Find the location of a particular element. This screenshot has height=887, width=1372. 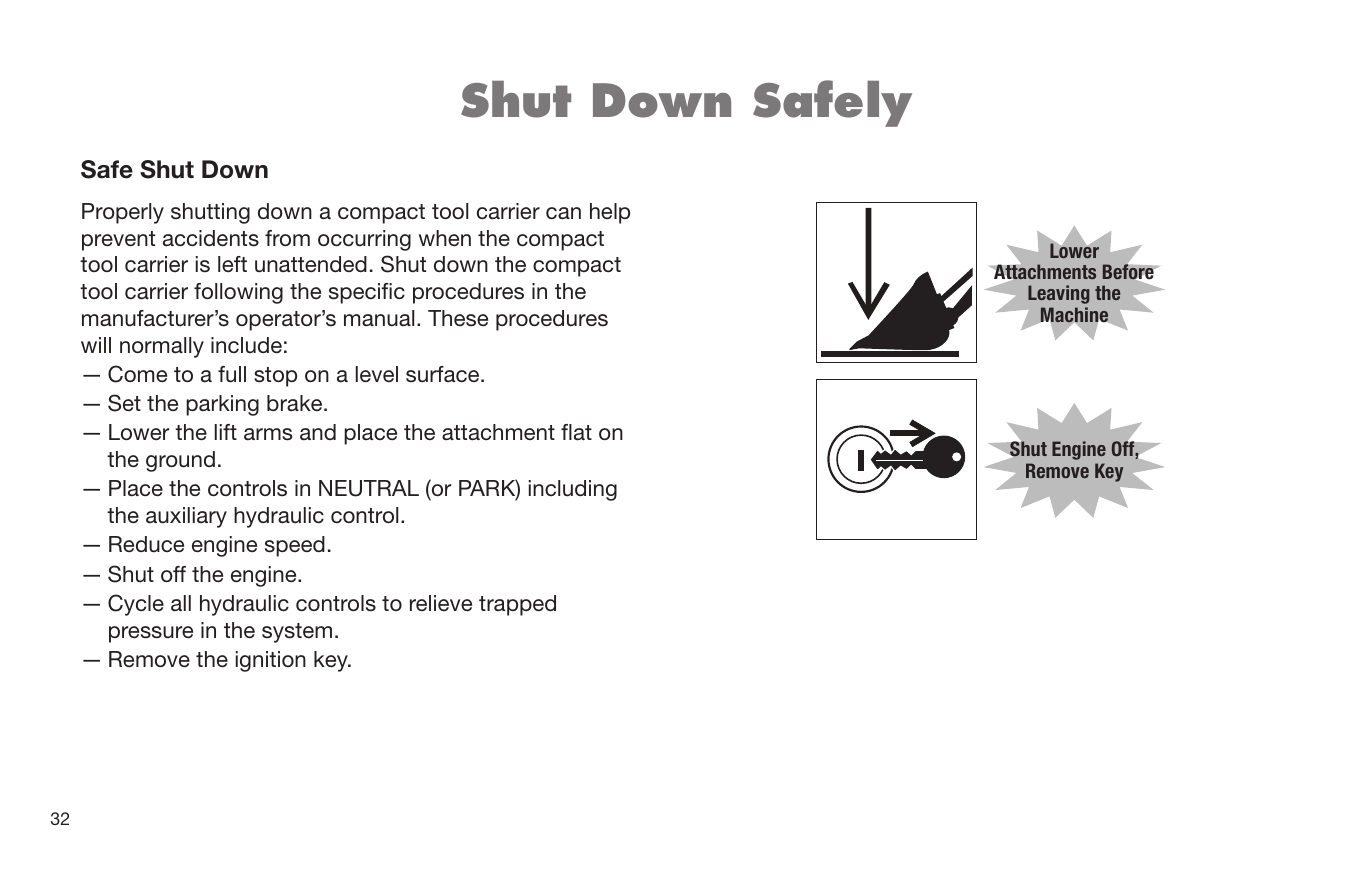

accidents is located at coordinates (211, 238).
